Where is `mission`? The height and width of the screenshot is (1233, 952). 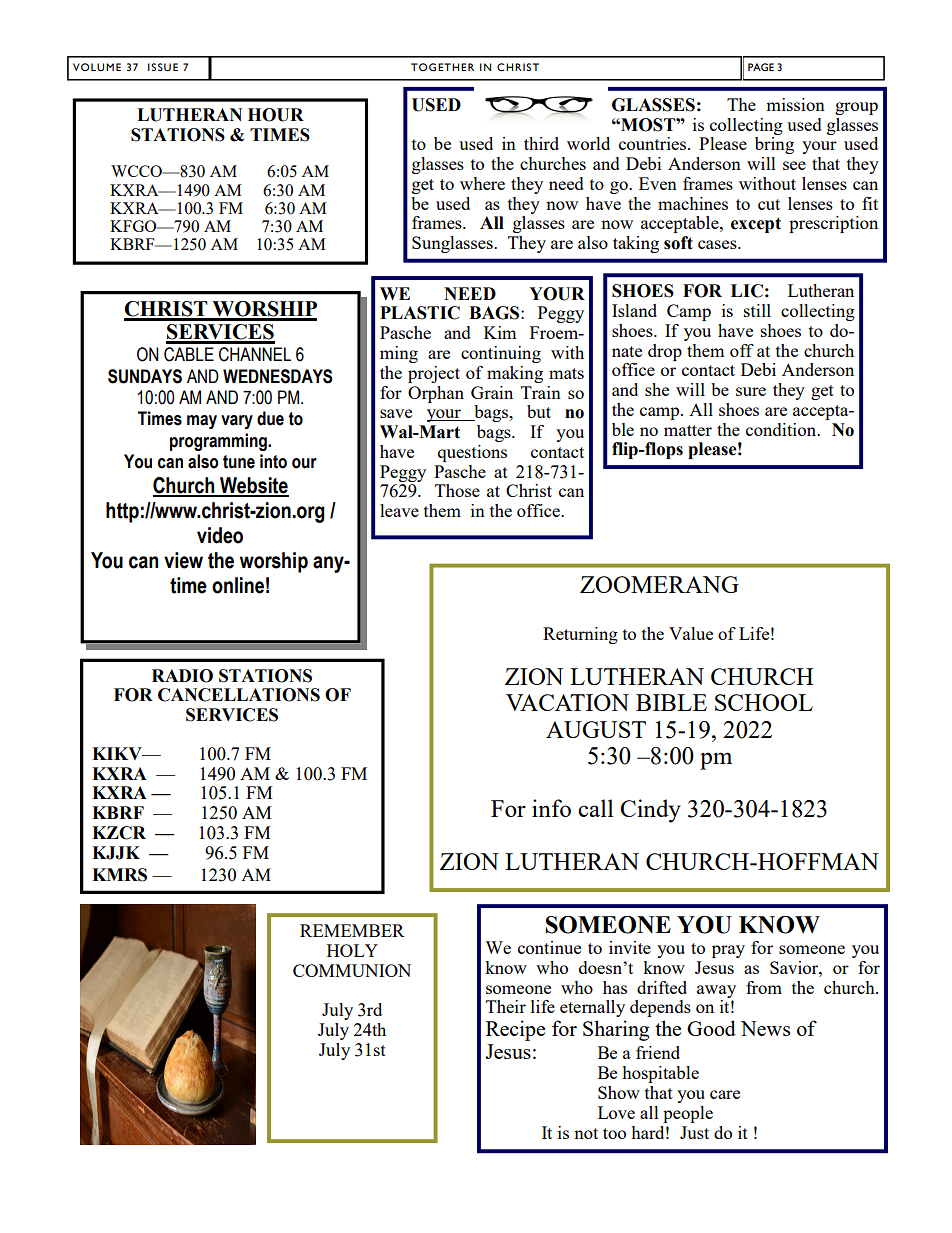
mission is located at coordinates (795, 104).
